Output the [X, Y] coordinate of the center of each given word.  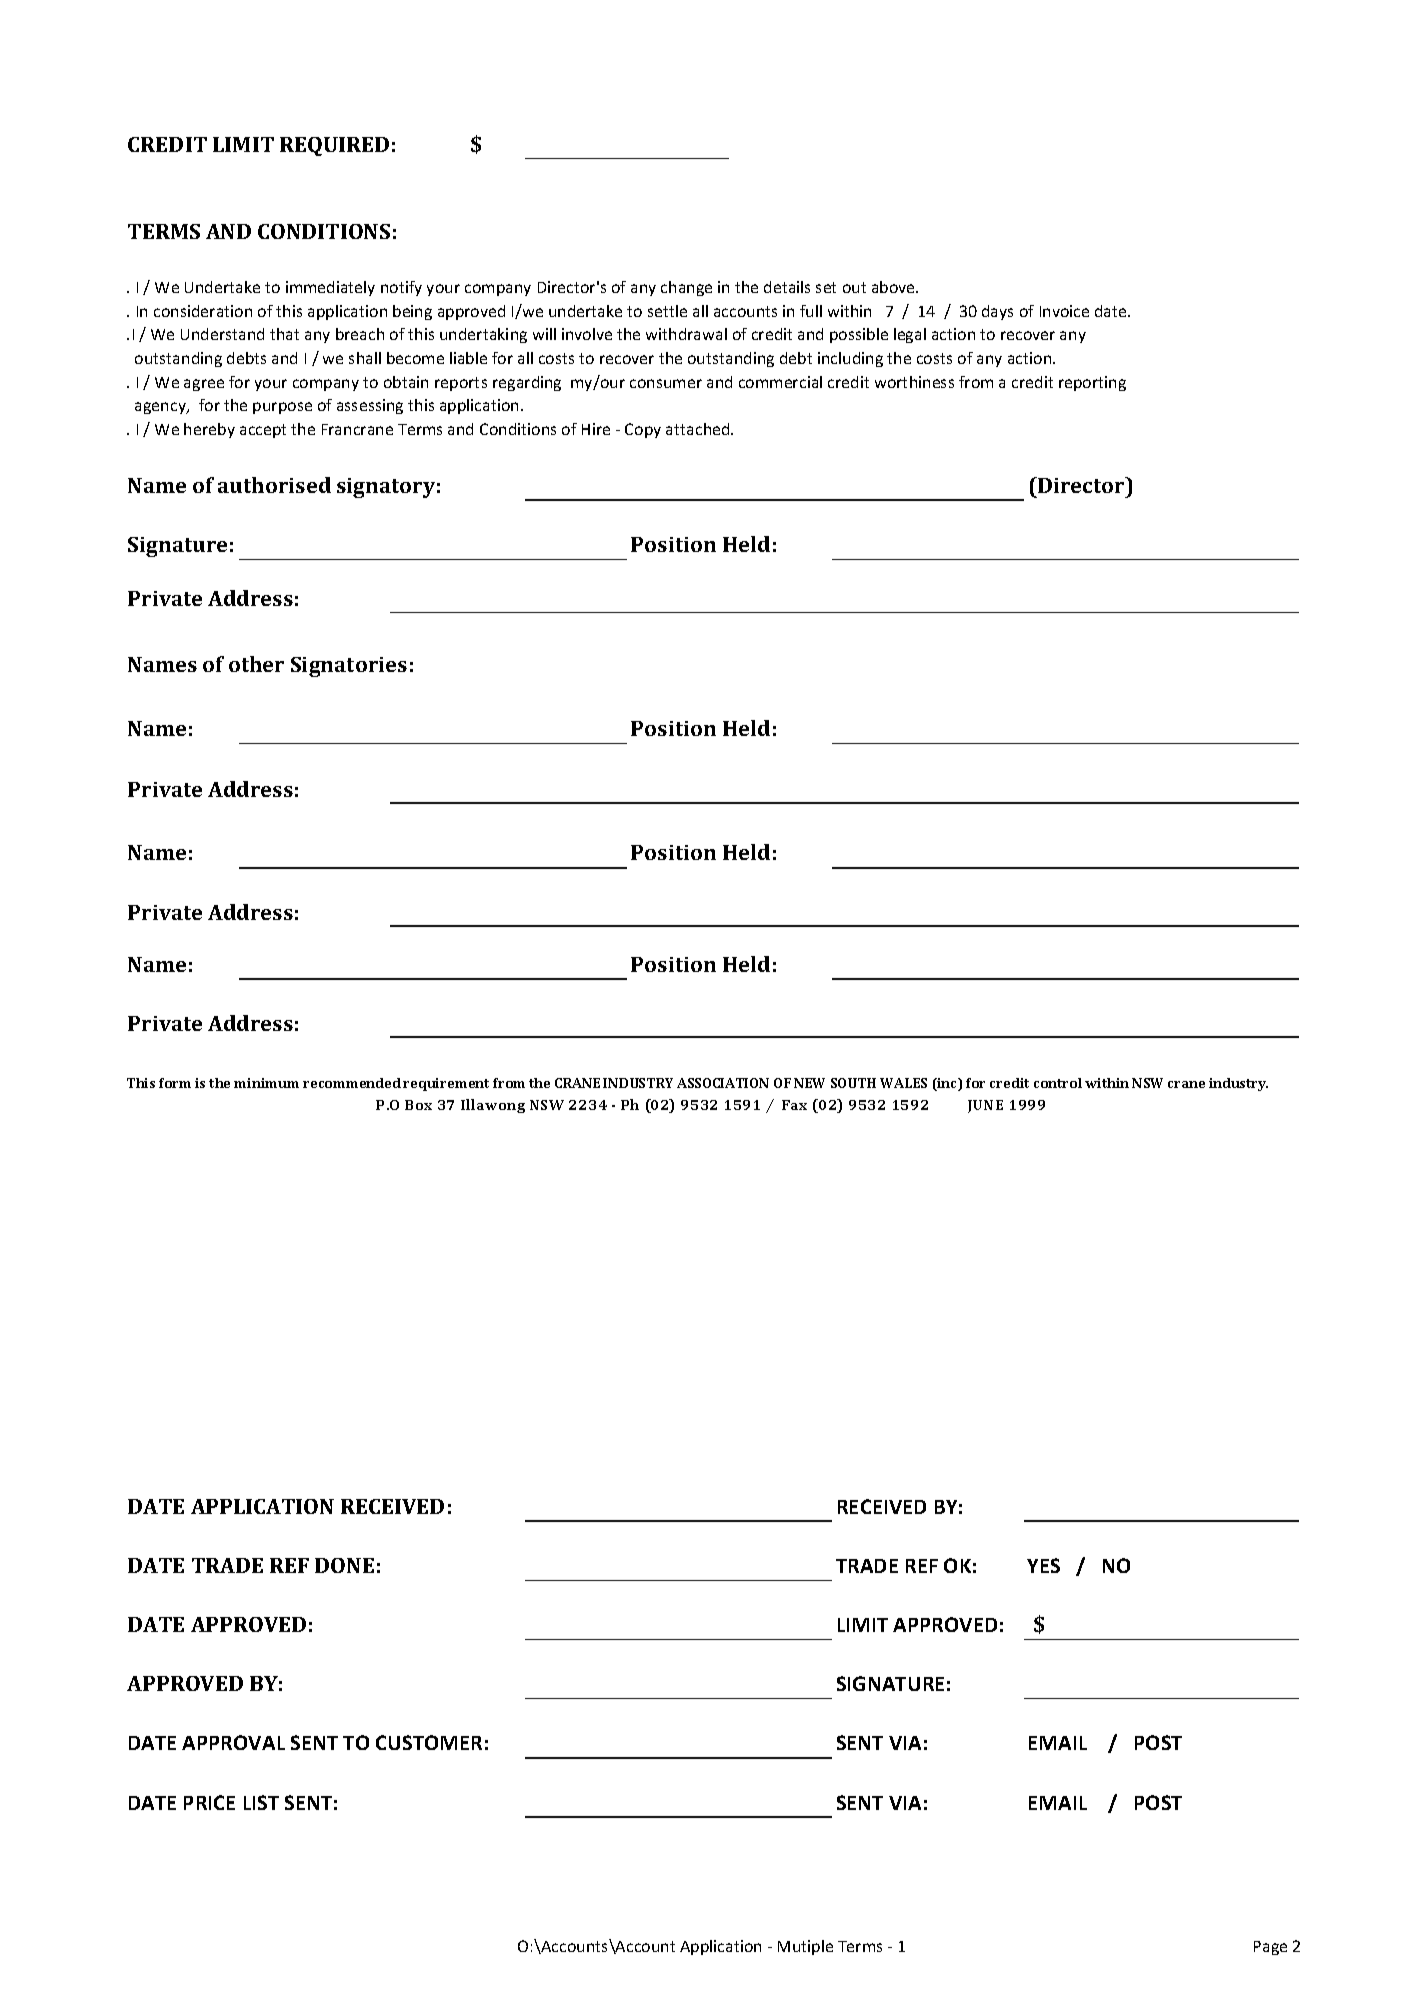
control [1058, 1083]
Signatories [349, 667]
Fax [794, 1105]
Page [1270, 1948]
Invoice [1064, 311]
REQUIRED [334, 146]
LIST [261, 1802]
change [686, 288]
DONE [344, 1565]
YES [1043, 1565]
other [256, 664]
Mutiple [805, 1947]
